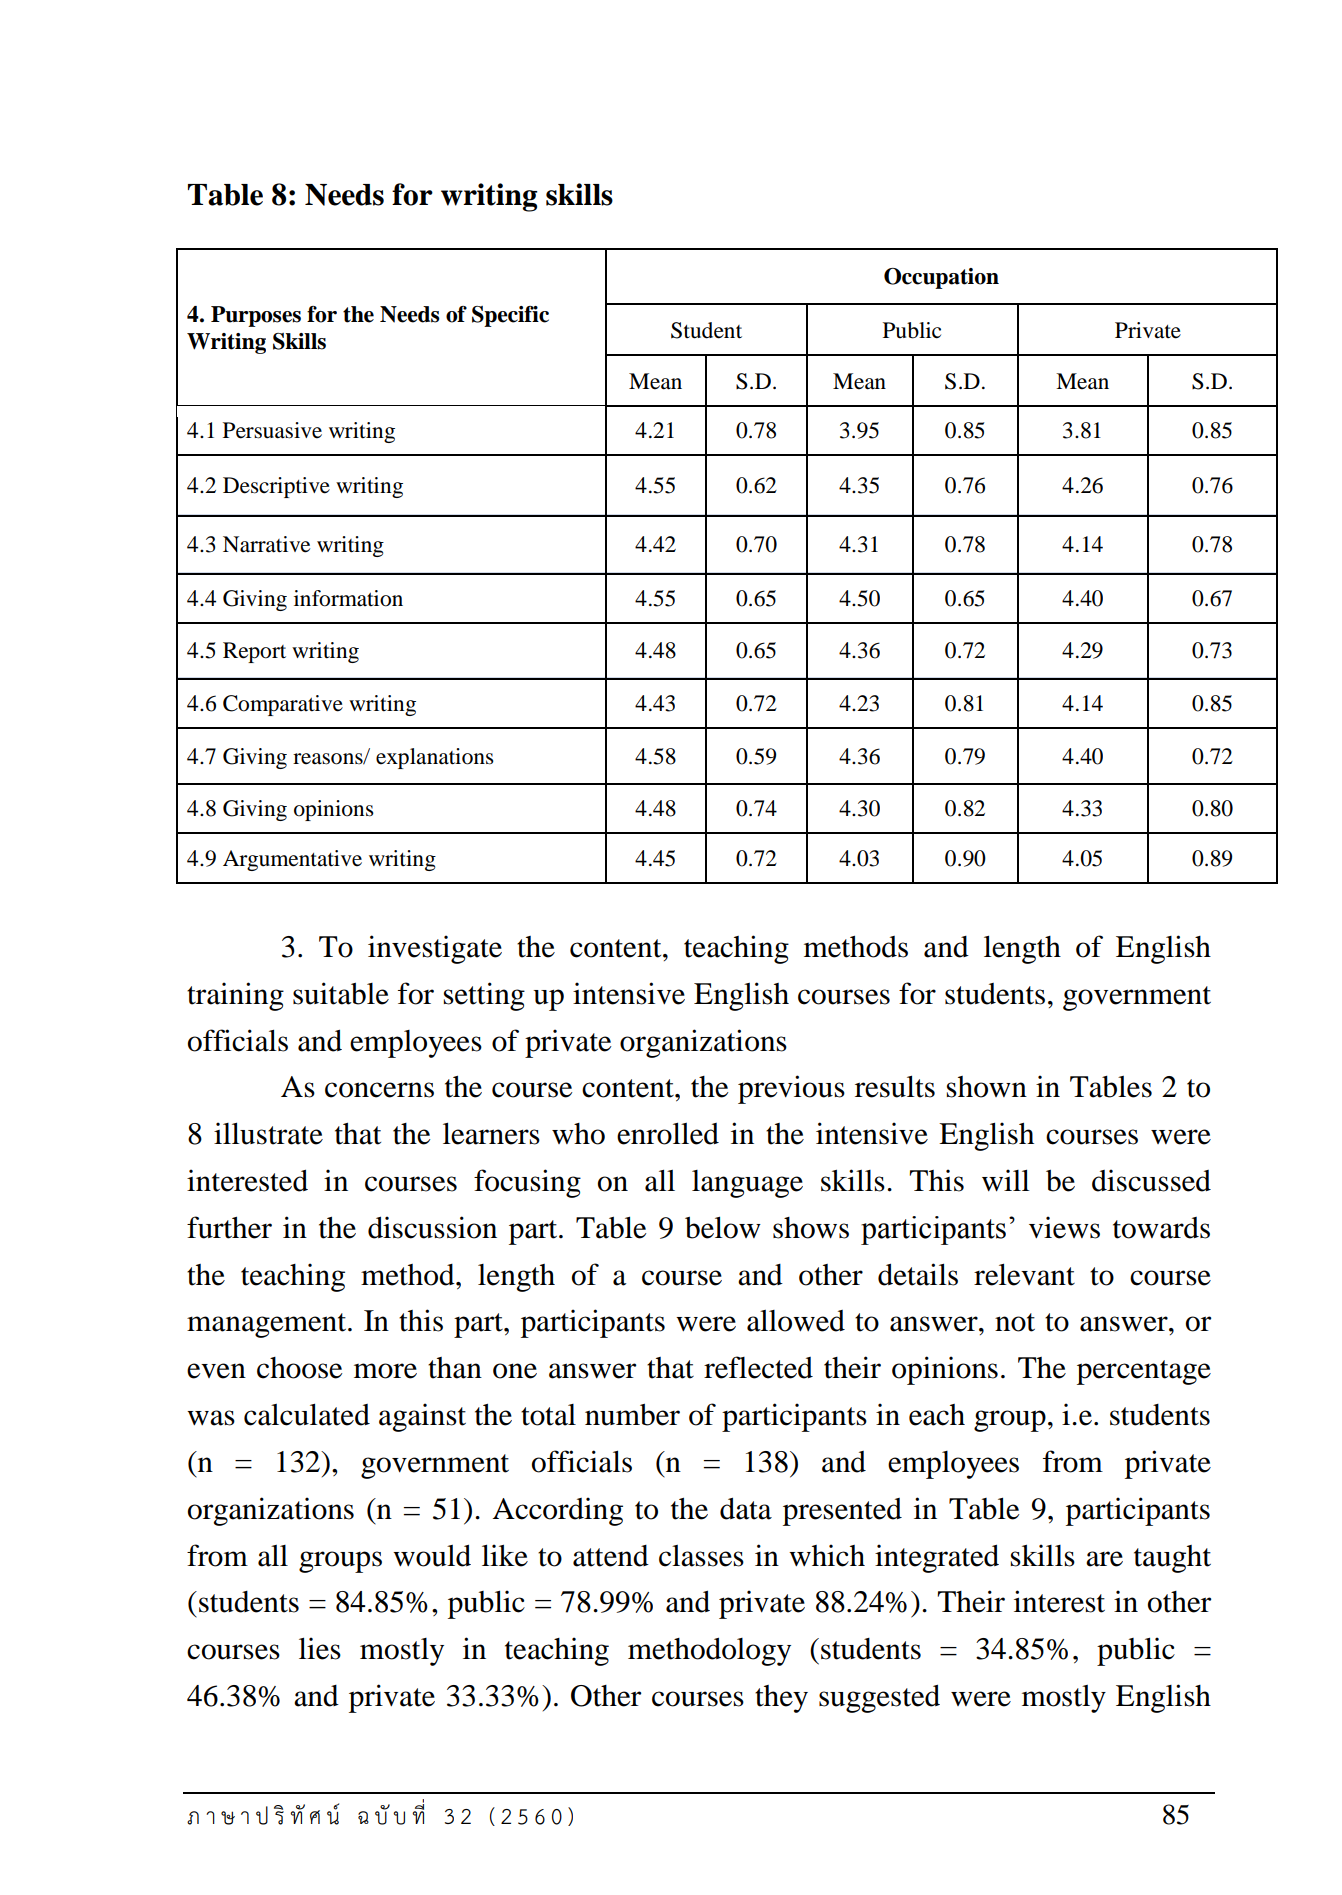  Describe the element at coordinates (758, 1367) in the image. I see `reflected` at that location.
